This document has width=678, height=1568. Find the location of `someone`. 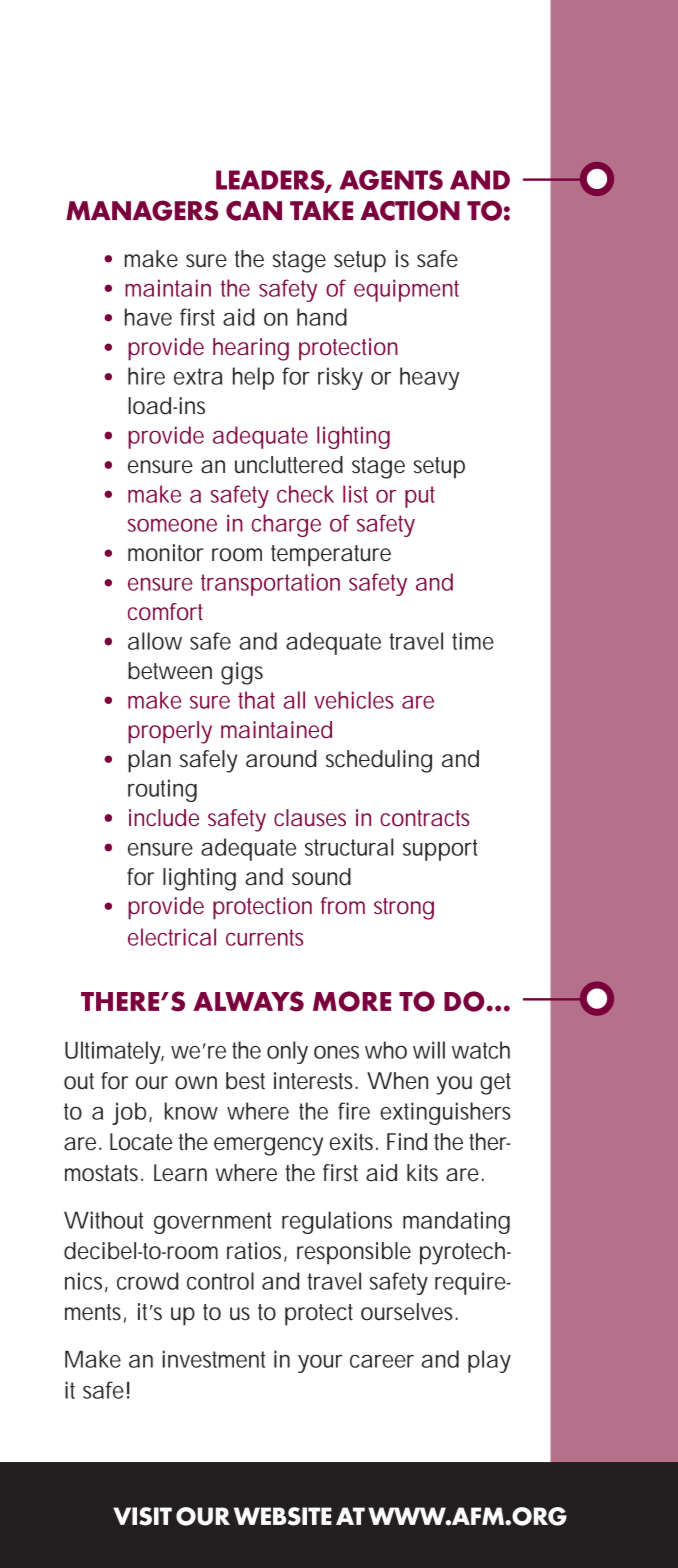

someone is located at coordinates (172, 525).
